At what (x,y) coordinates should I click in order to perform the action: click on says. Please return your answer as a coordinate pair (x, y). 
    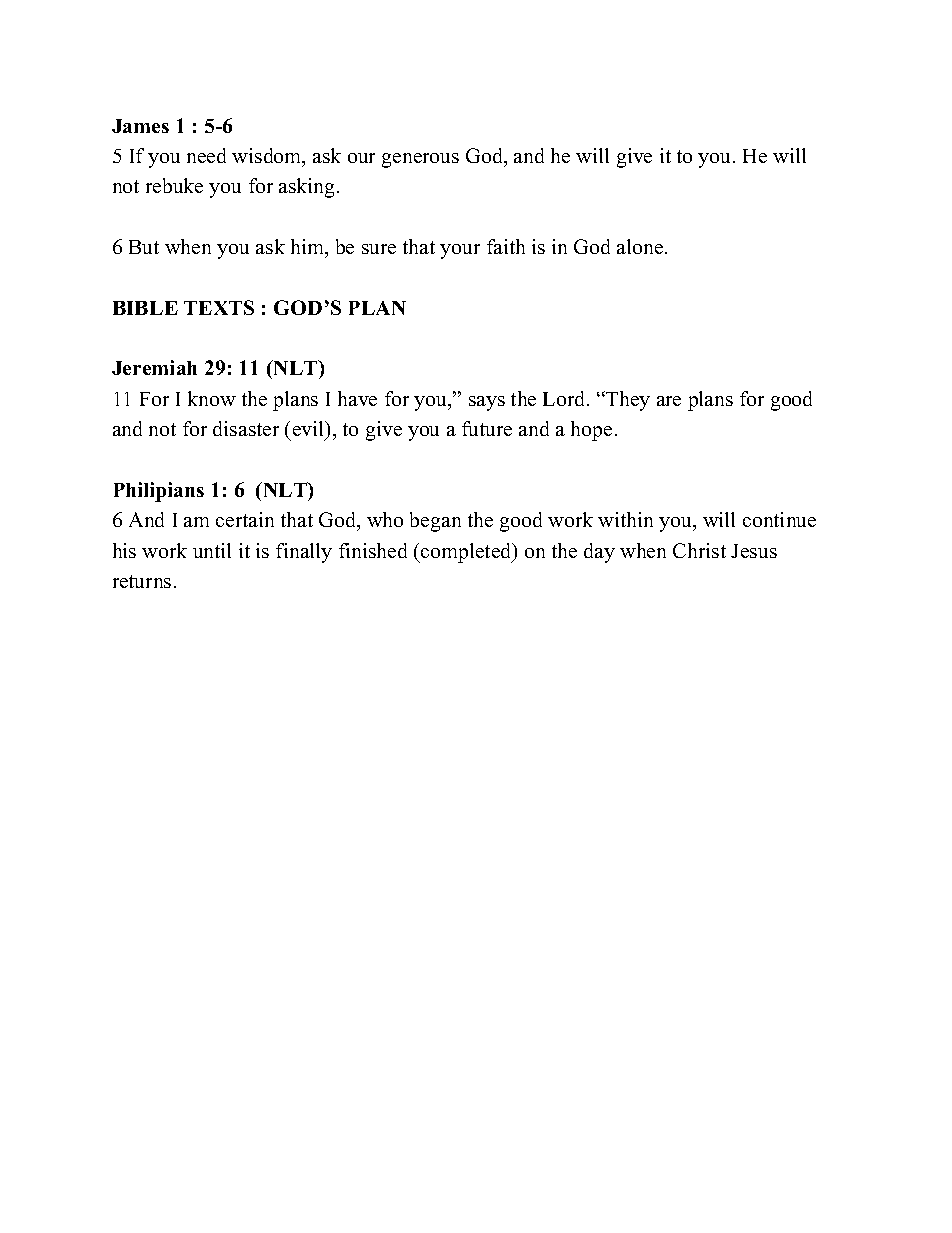
    Looking at the image, I should click on (487, 403).
